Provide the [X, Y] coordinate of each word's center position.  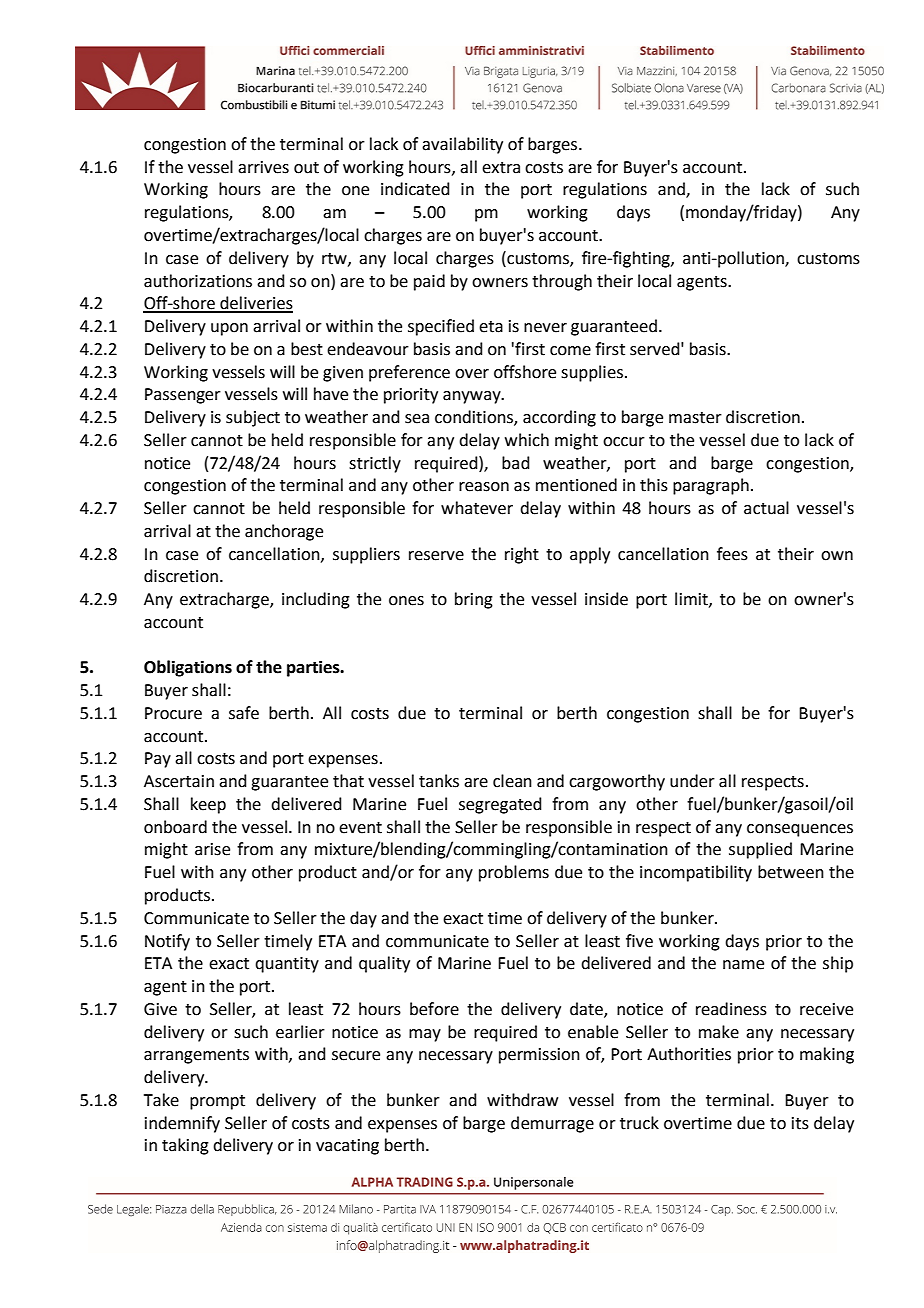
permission [539, 1056]
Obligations [188, 668]
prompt [217, 1102]
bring [474, 600]
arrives [263, 167]
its [800, 1123]
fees [732, 554]
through [562, 282]
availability [462, 145]
